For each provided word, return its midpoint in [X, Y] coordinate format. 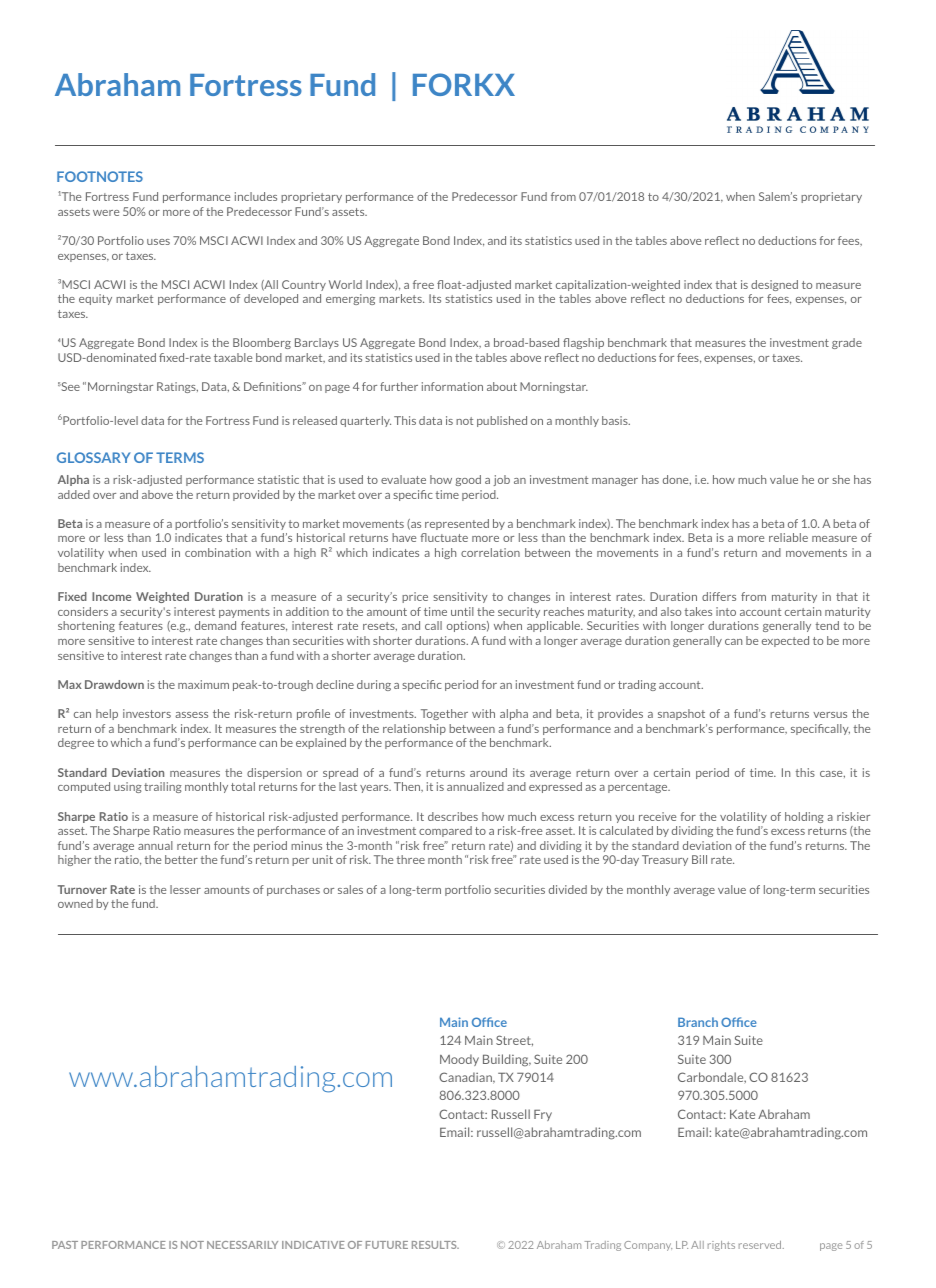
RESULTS [435, 1245]
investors [147, 713]
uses [158, 242]
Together [444, 714]
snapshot [681, 714]
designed [774, 285]
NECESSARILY [242, 1245]
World [345, 284]
